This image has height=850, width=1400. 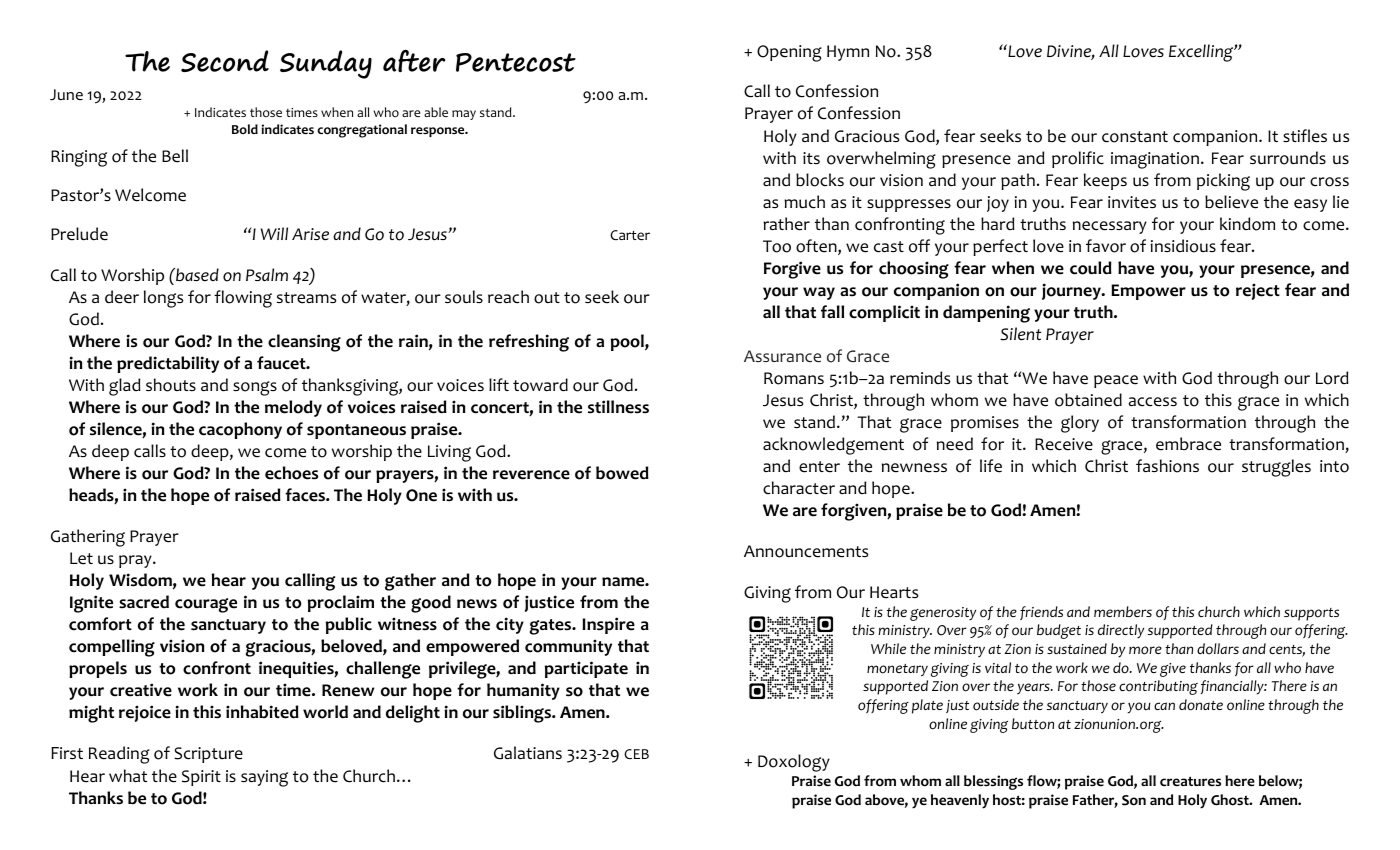 What do you see at coordinates (1190, 781) in the image?
I see `creatures` at bounding box center [1190, 781].
